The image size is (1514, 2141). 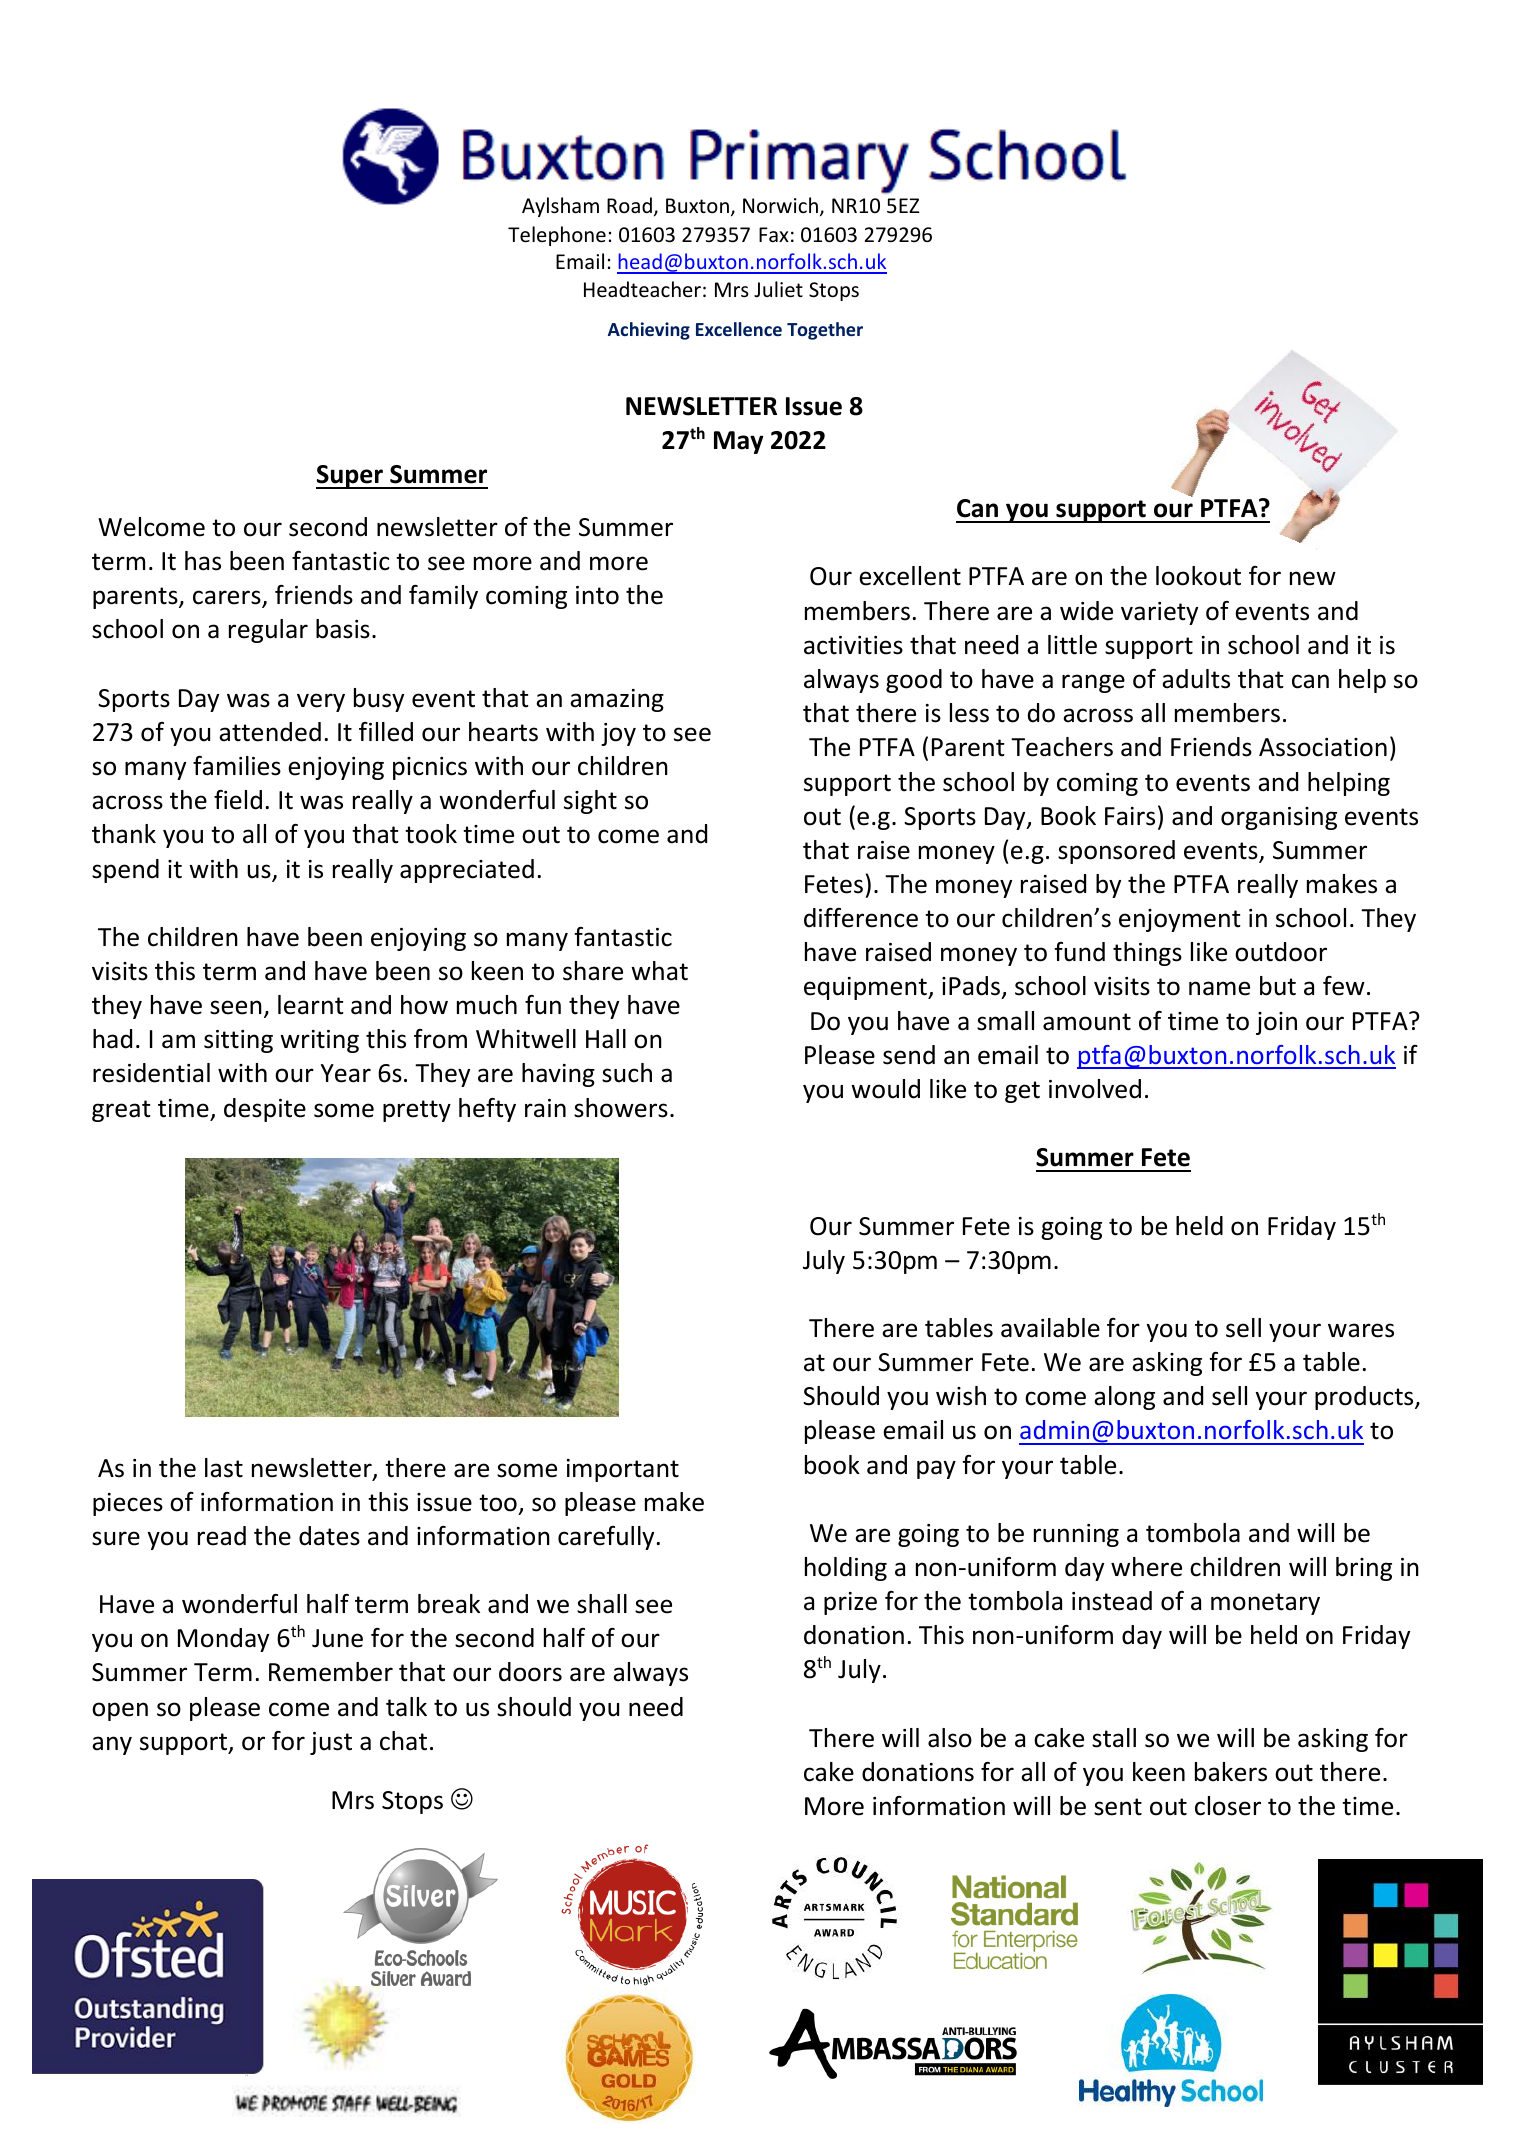 I want to click on showers, so click(x=621, y=1108).
